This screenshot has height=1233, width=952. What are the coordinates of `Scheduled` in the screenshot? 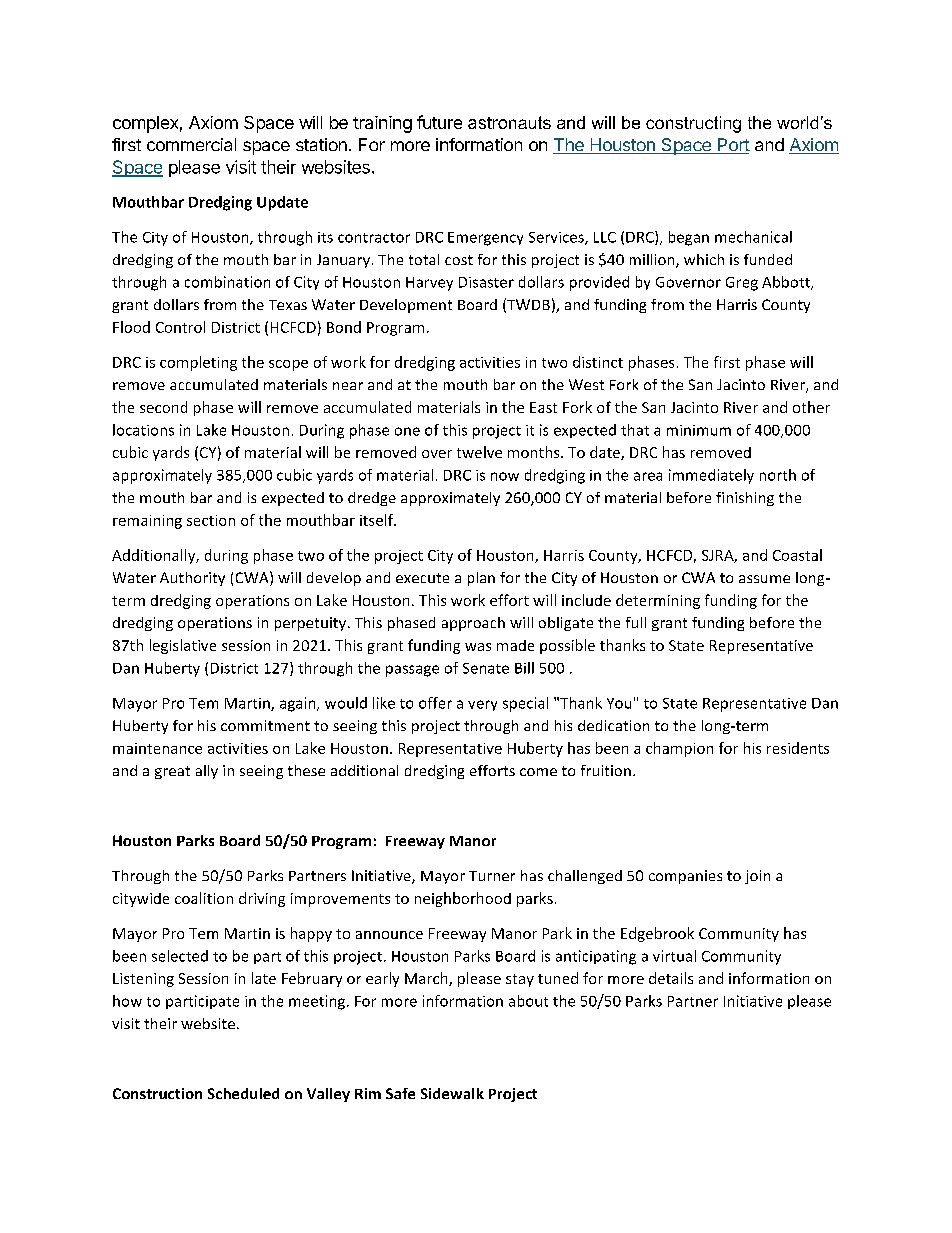 It's located at (243, 1093).
